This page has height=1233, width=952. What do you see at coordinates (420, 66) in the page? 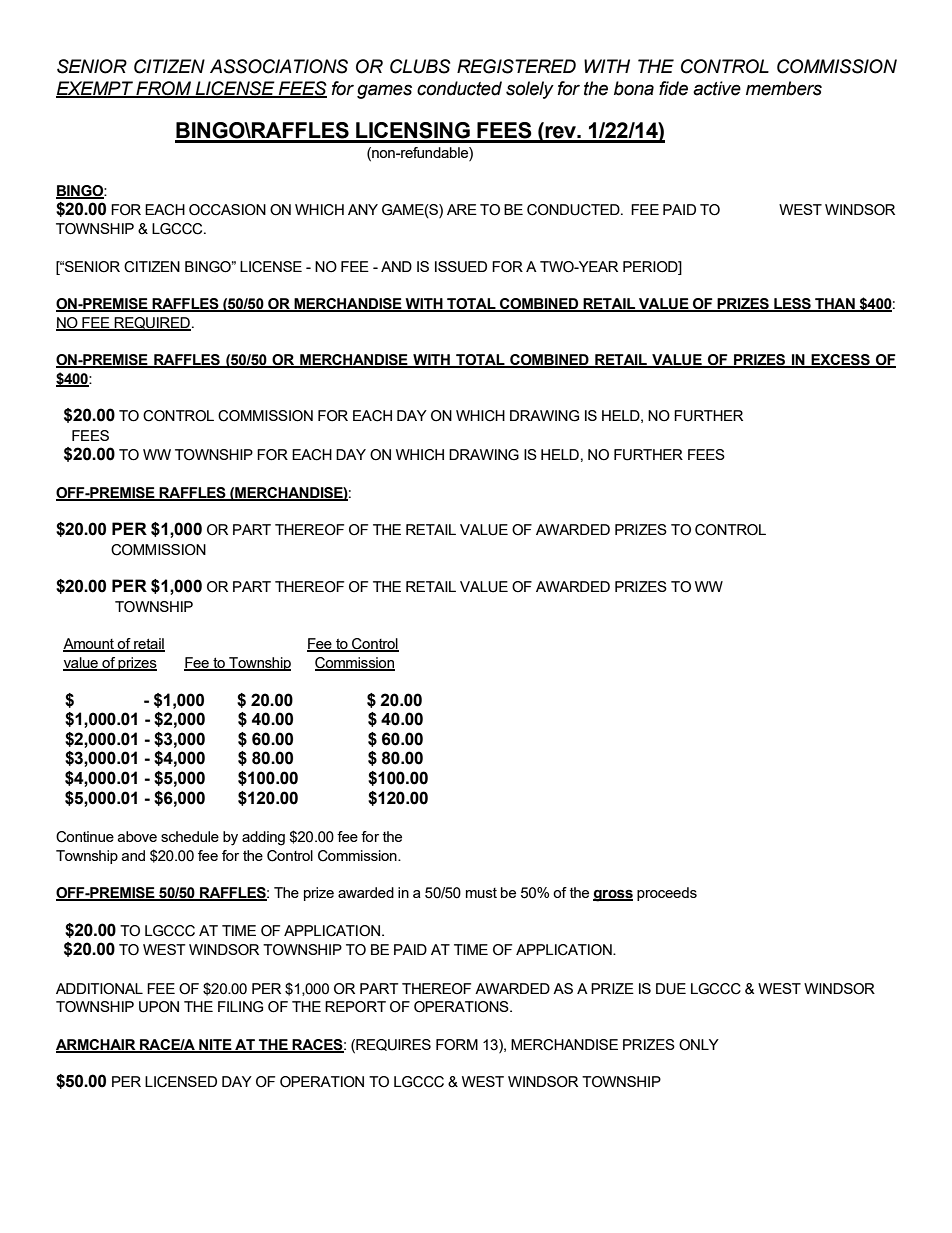
I see `CLUBS` at bounding box center [420, 66].
